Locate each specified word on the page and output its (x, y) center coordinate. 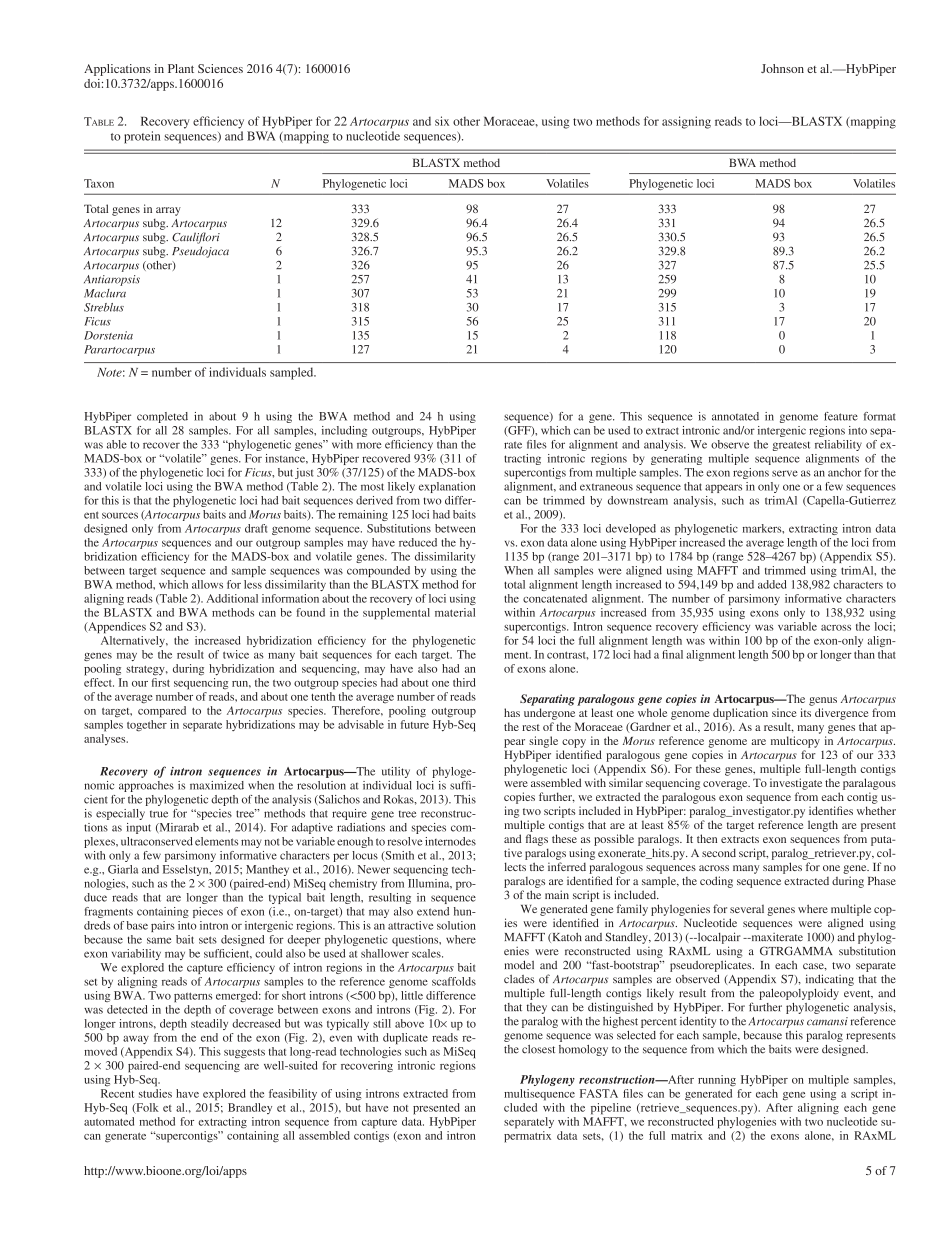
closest (538, 1049)
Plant (181, 68)
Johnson (782, 68)
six (442, 121)
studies (155, 1093)
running (717, 1081)
